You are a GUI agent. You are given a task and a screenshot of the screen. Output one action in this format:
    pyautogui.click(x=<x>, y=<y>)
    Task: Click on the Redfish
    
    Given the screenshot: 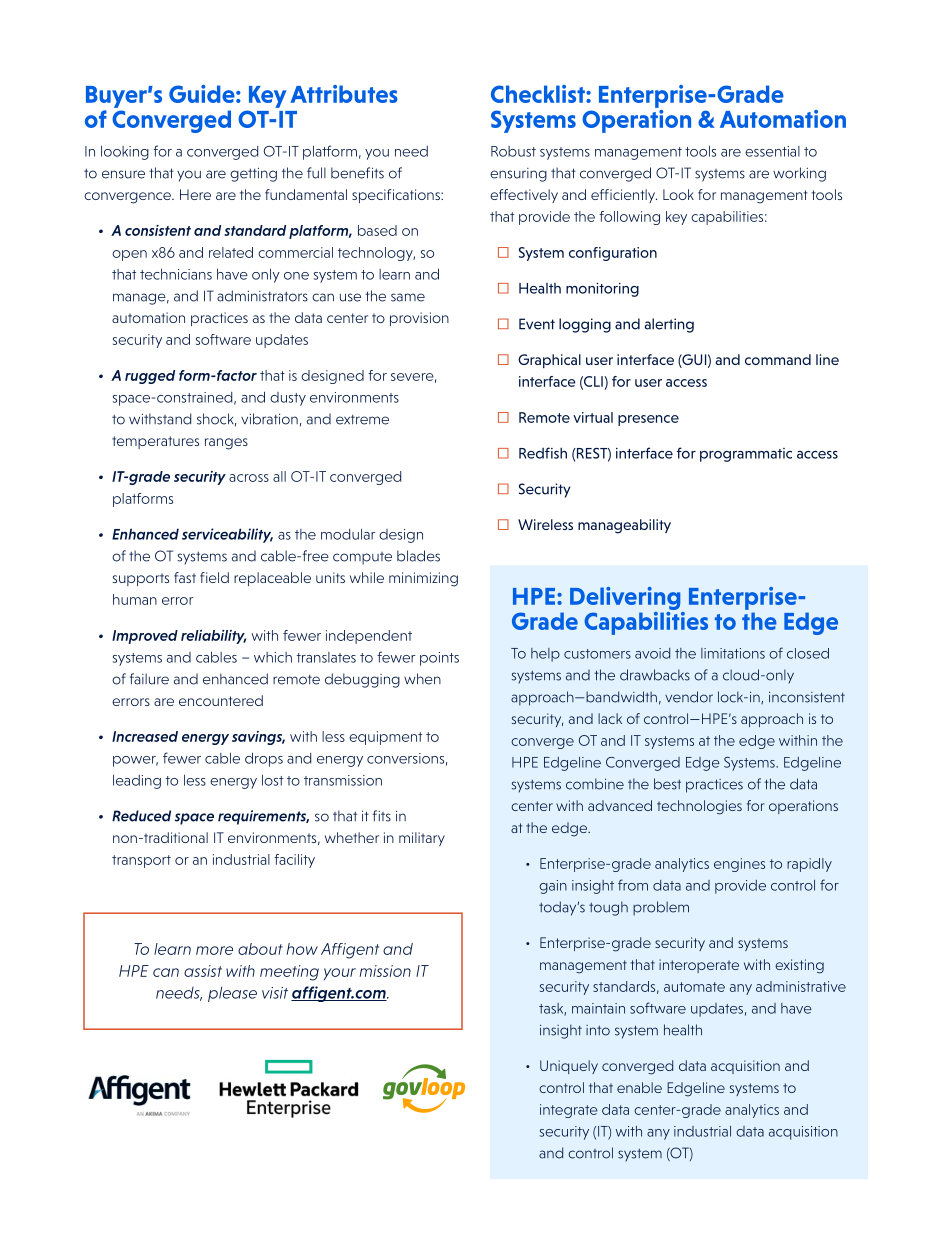 What is the action you would take?
    pyautogui.click(x=543, y=453)
